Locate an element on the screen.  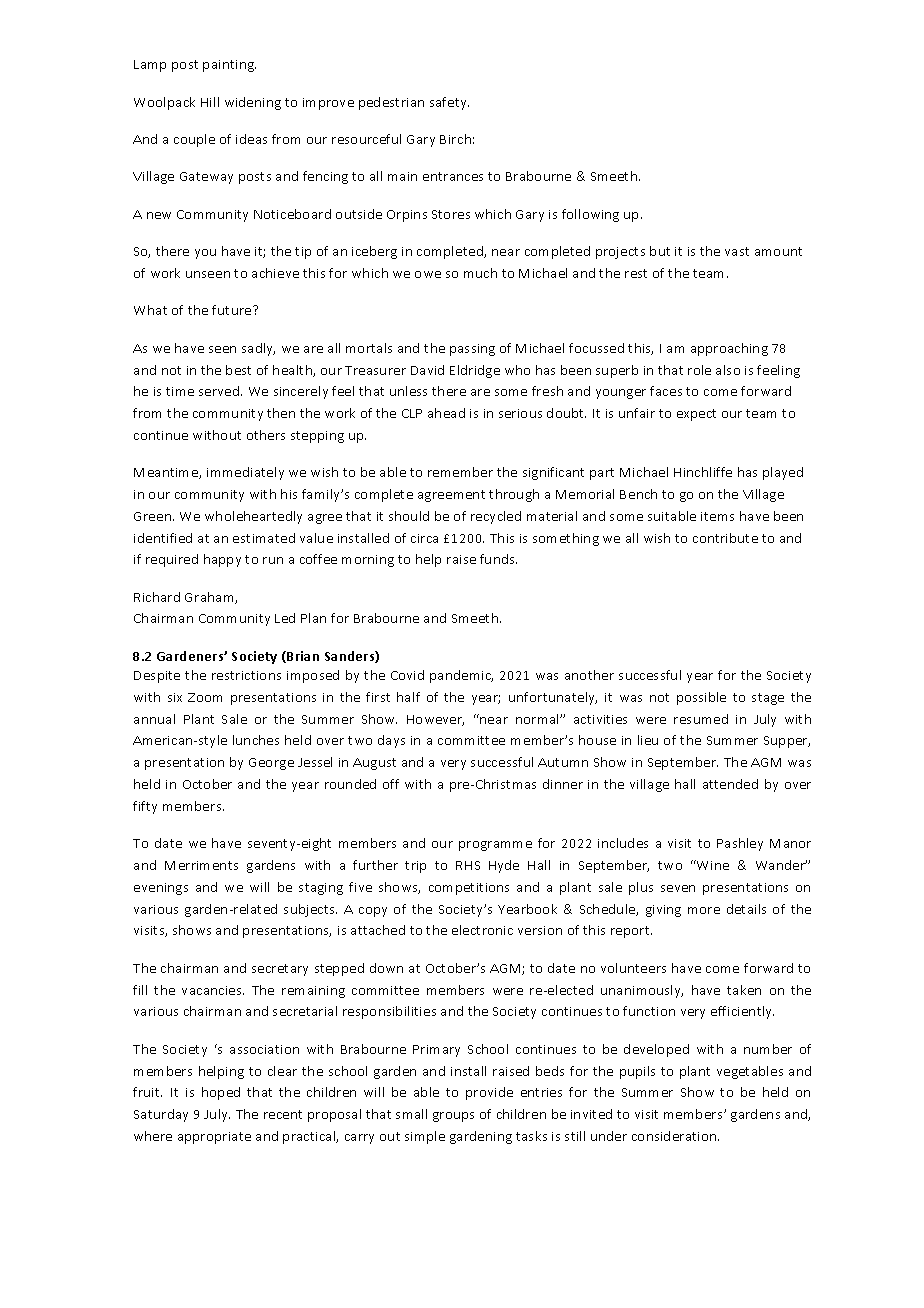
safety is located at coordinates (449, 103).
